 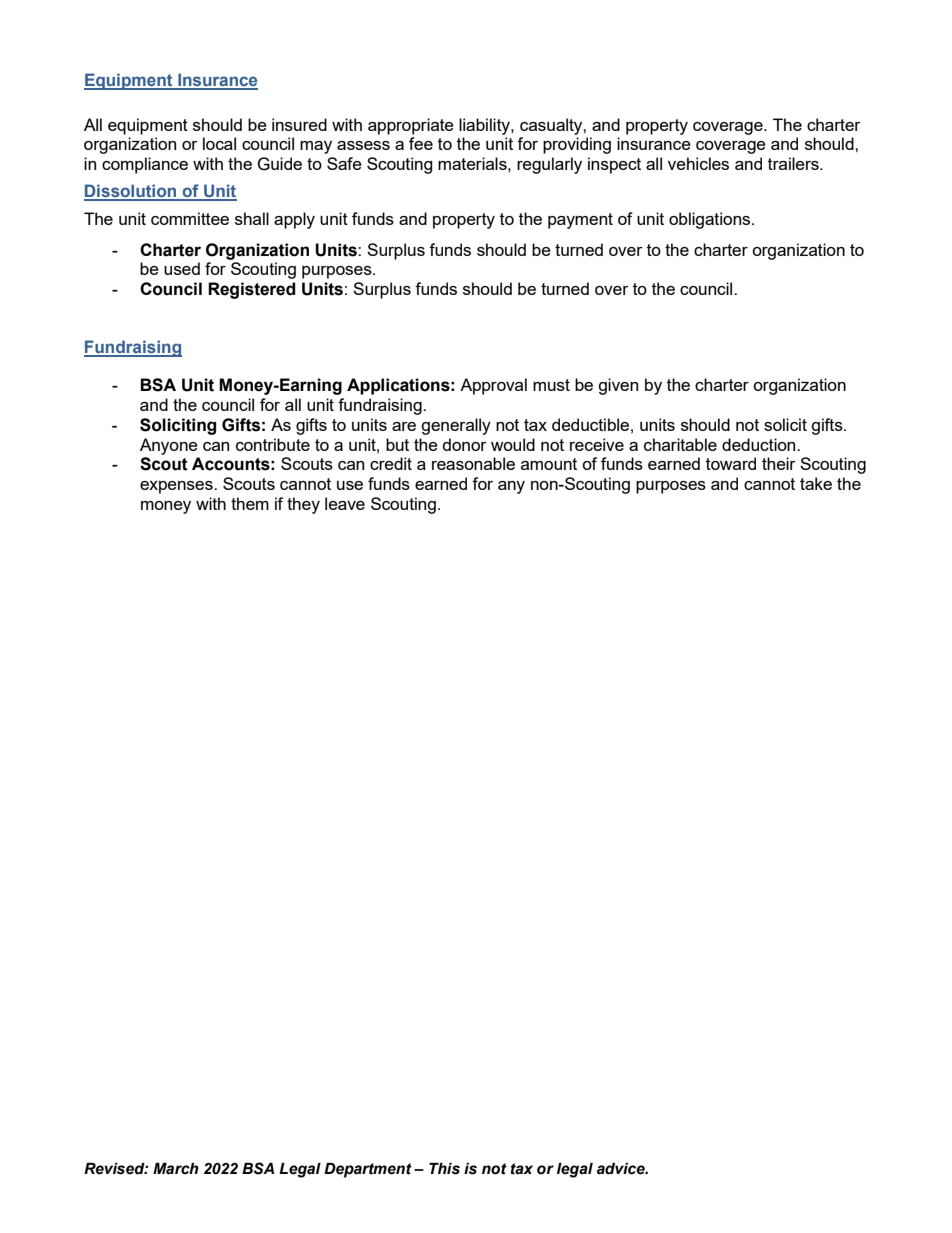 What do you see at coordinates (698, 163) in the page?
I see `vehicles` at bounding box center [698, 163].
